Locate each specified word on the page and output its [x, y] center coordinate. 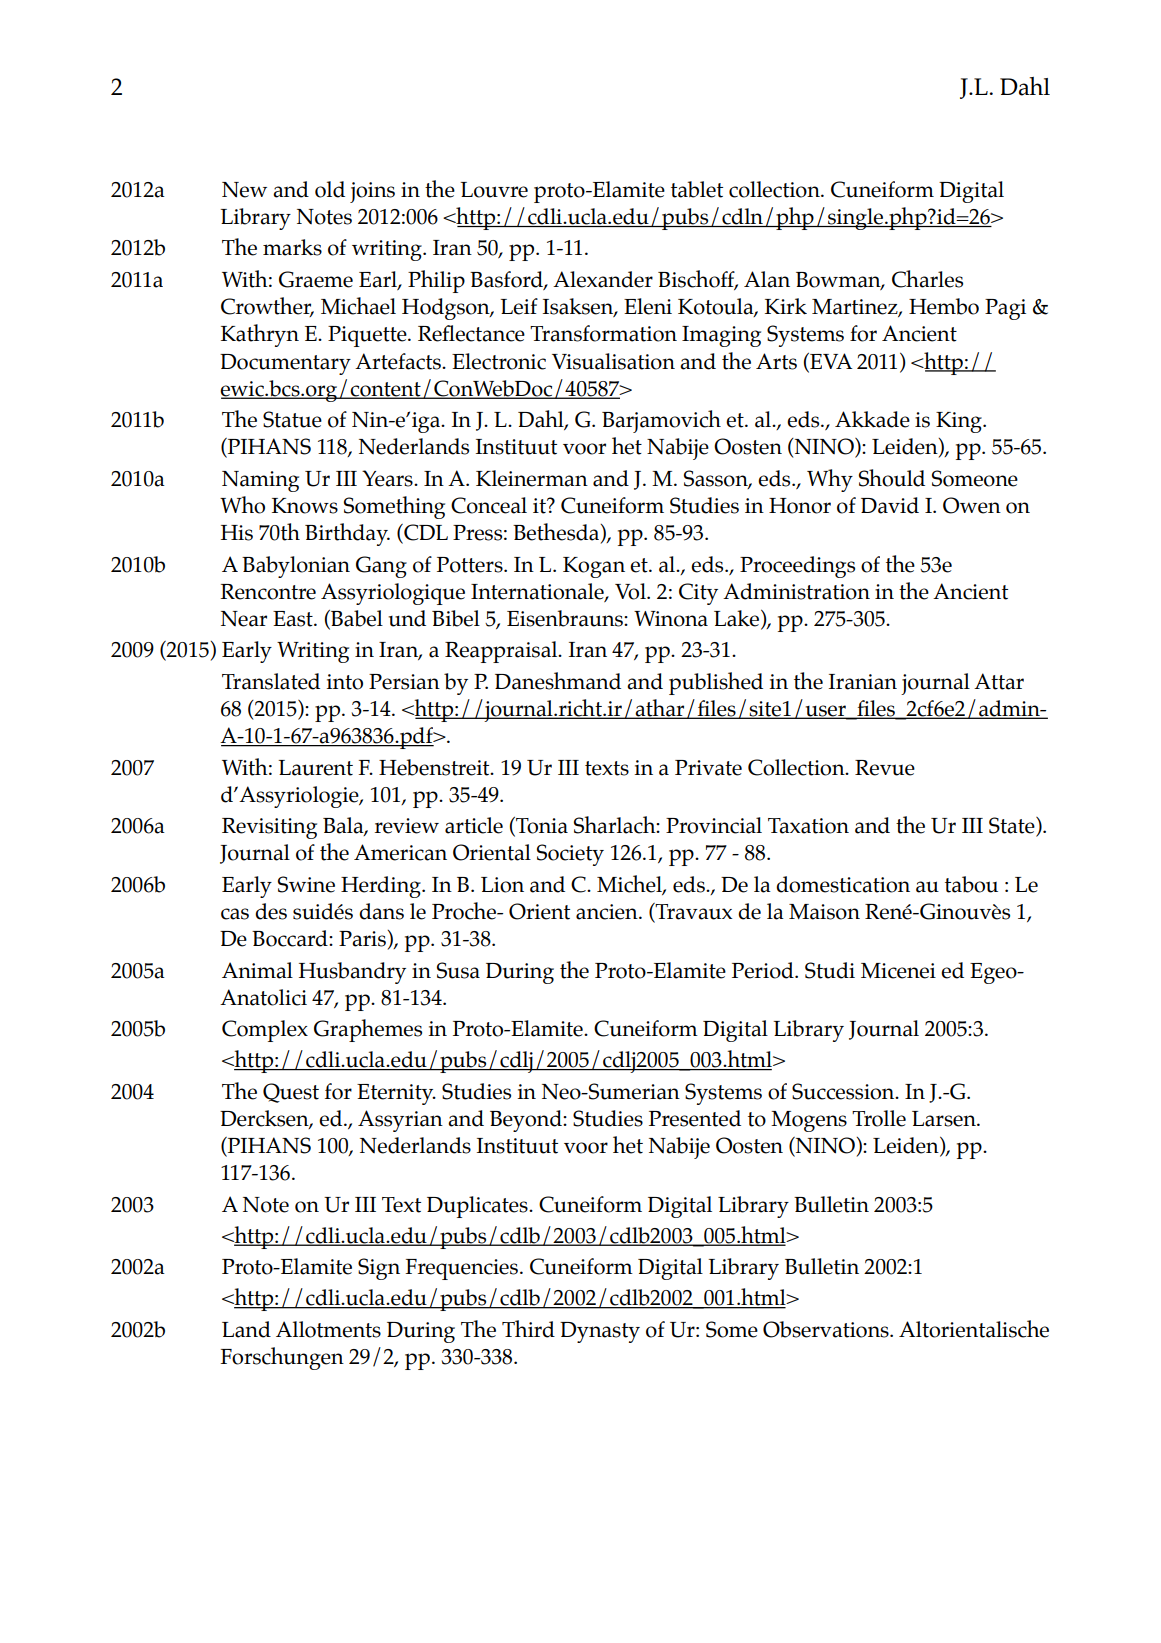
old [330, 189]
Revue [885, 768]
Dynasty [600, 1332]
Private [708, 768]
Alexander [603, 279]
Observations [827, 1329]
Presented [695, 1118]
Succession [844, 1091]
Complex [265, 1031]
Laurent [315, 768]
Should [892, 478]
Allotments [328, 1329]
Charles [927, 279]
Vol [631, 591]
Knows [305, 506]
